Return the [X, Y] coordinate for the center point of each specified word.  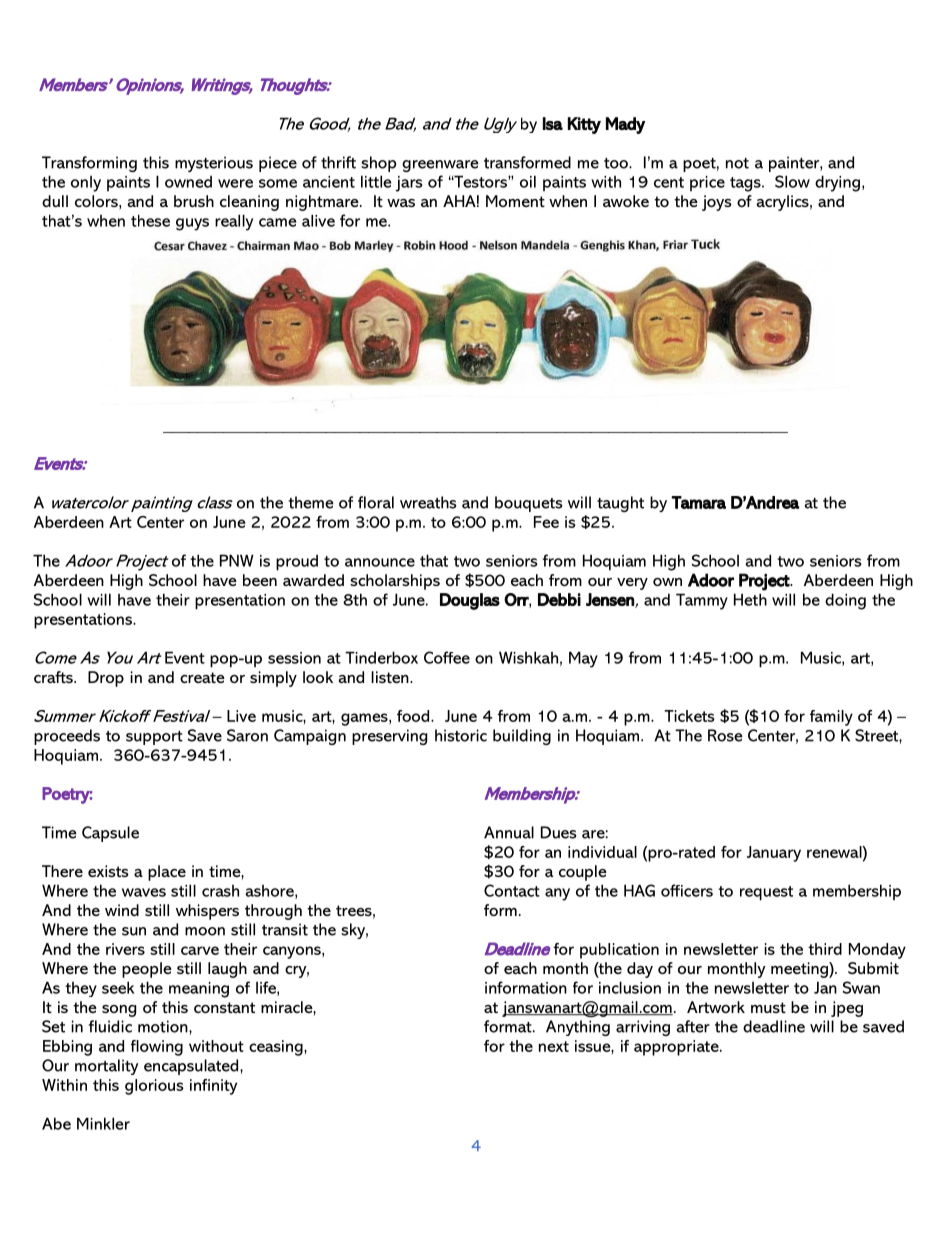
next [554, 1046]
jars [409, 184]
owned [188, 181]
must [768, 1007]
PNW [237, 560]
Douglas [470, 601]
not [737, 163]
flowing [157, 1048]
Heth [750, 599]
